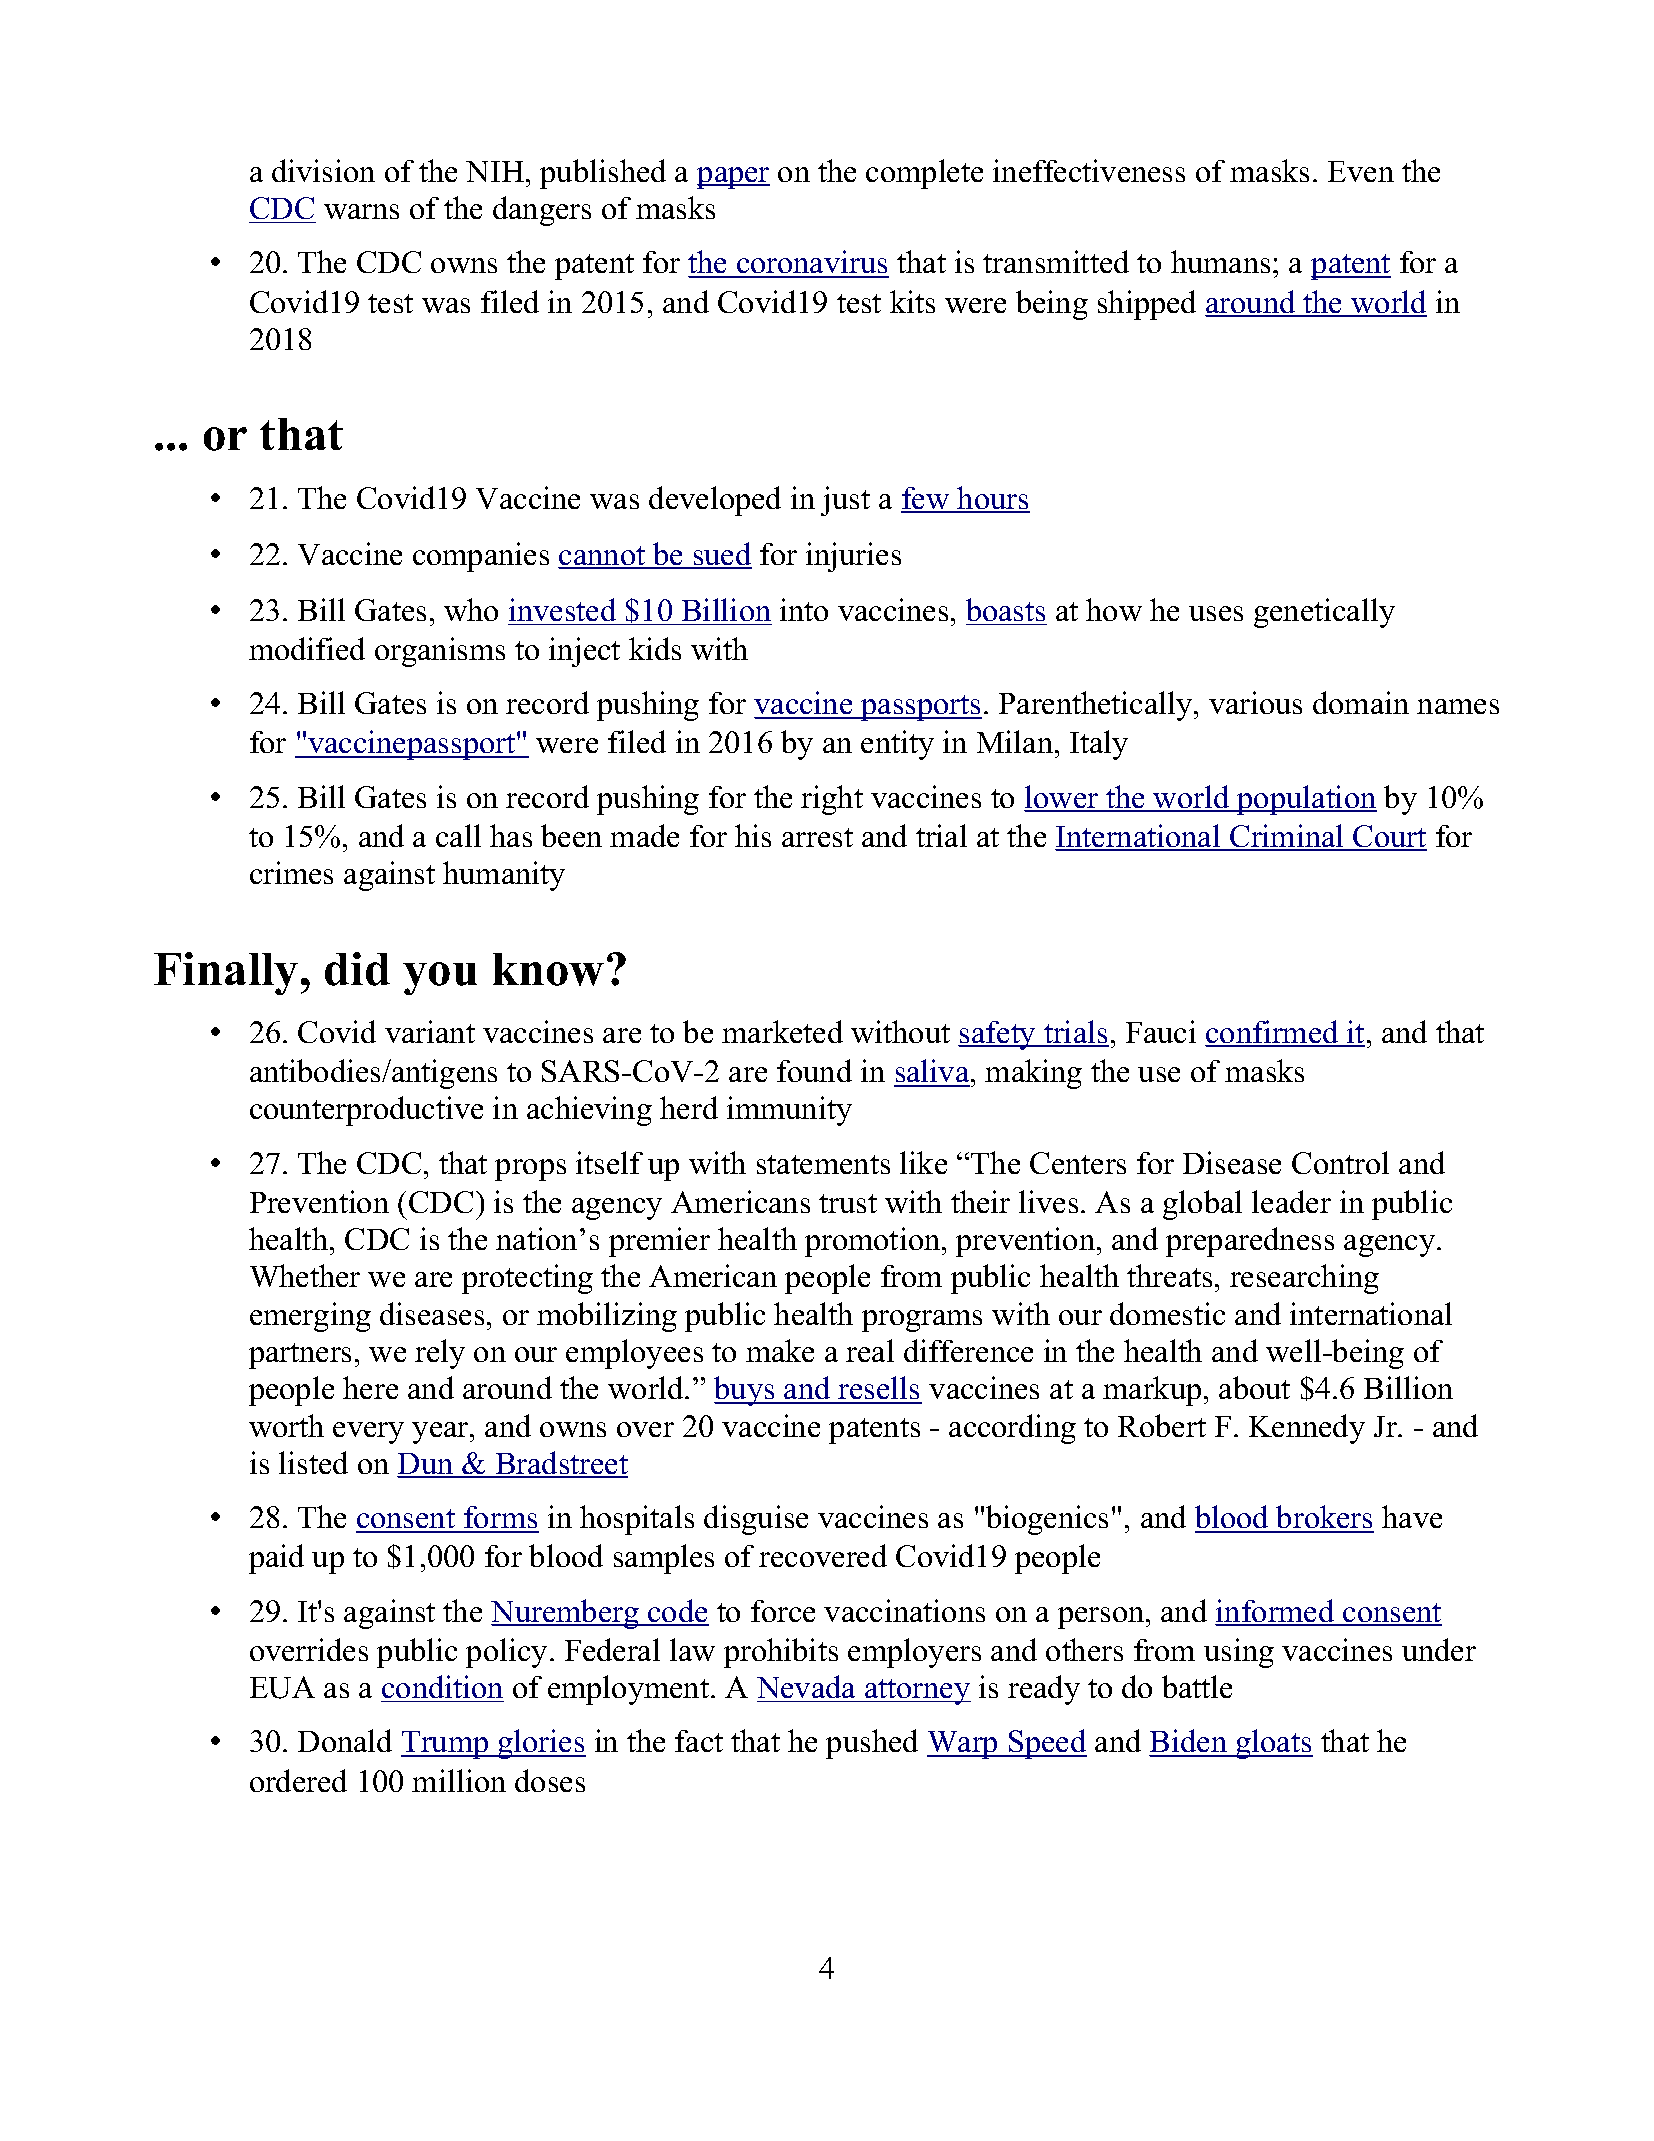 The width and height of the image is (1654, 2141). I want to click on Donald, so click(345, 1740).
